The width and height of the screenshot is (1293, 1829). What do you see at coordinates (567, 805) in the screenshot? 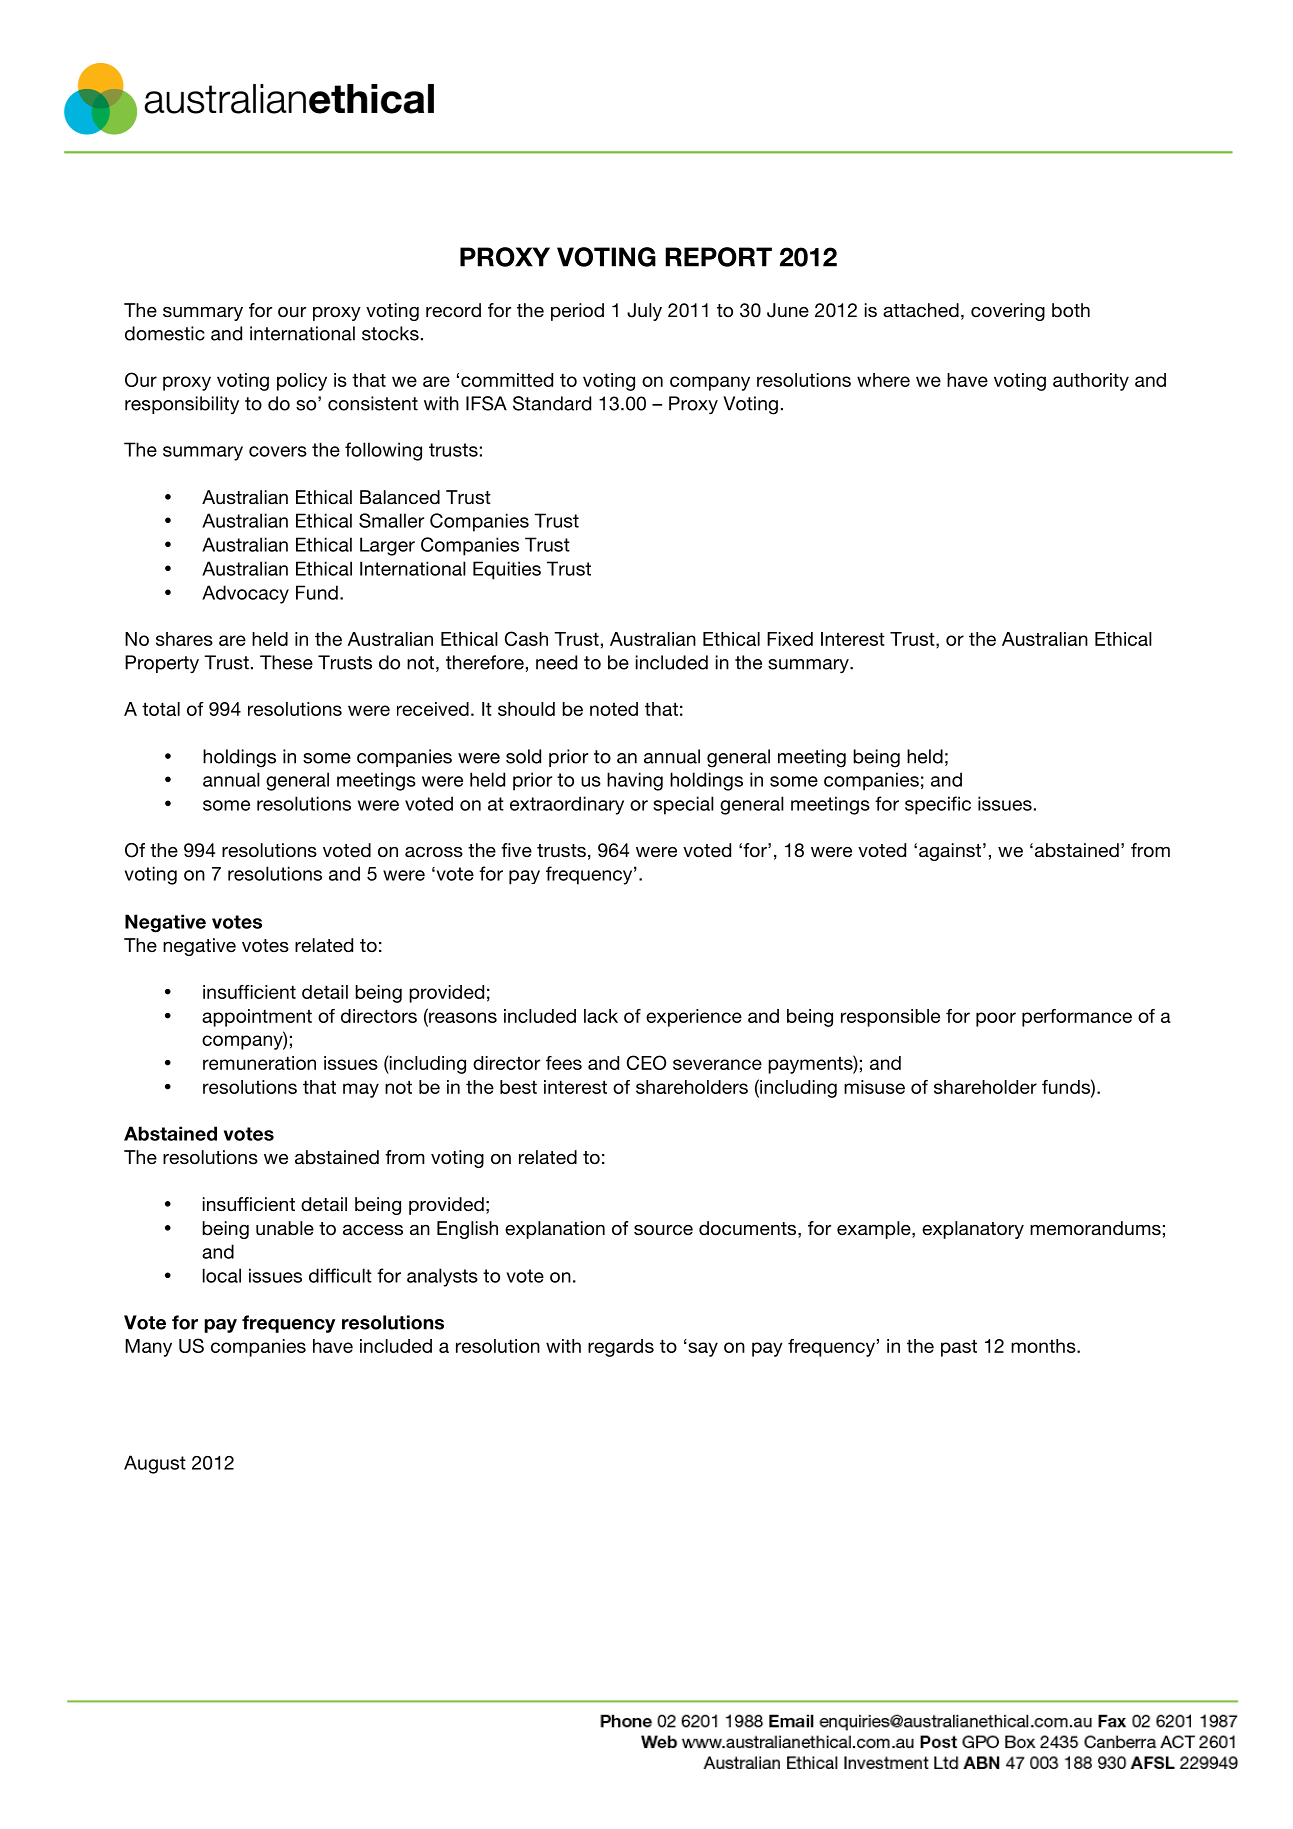
I see `extraordinary` at bounding box center [567, 805].
